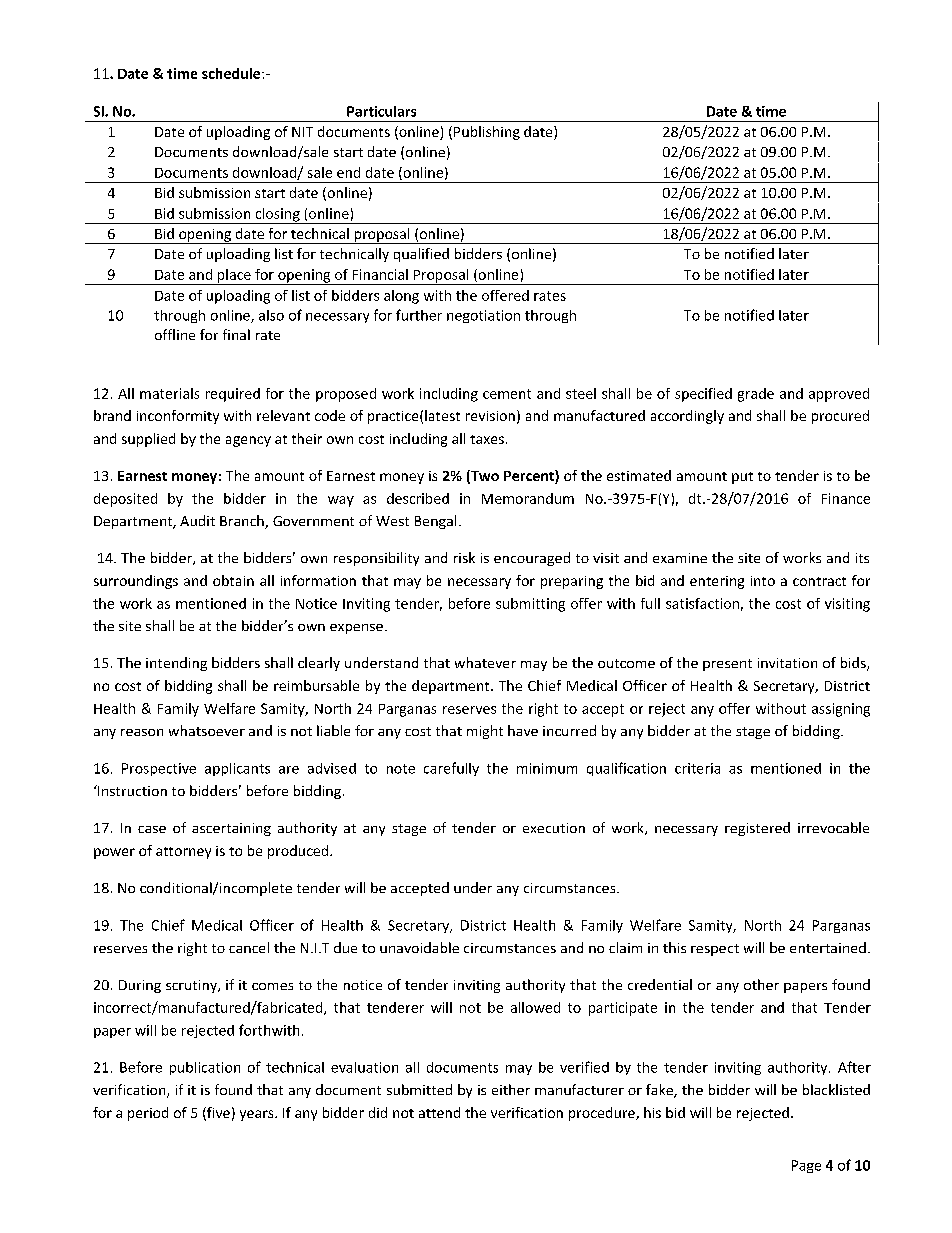 This screenshot has height=1233, width=952. What do you see at coordinates (231, 829) in the screenshot?
I see `ascertaining` at bounding box center [231, 829].
